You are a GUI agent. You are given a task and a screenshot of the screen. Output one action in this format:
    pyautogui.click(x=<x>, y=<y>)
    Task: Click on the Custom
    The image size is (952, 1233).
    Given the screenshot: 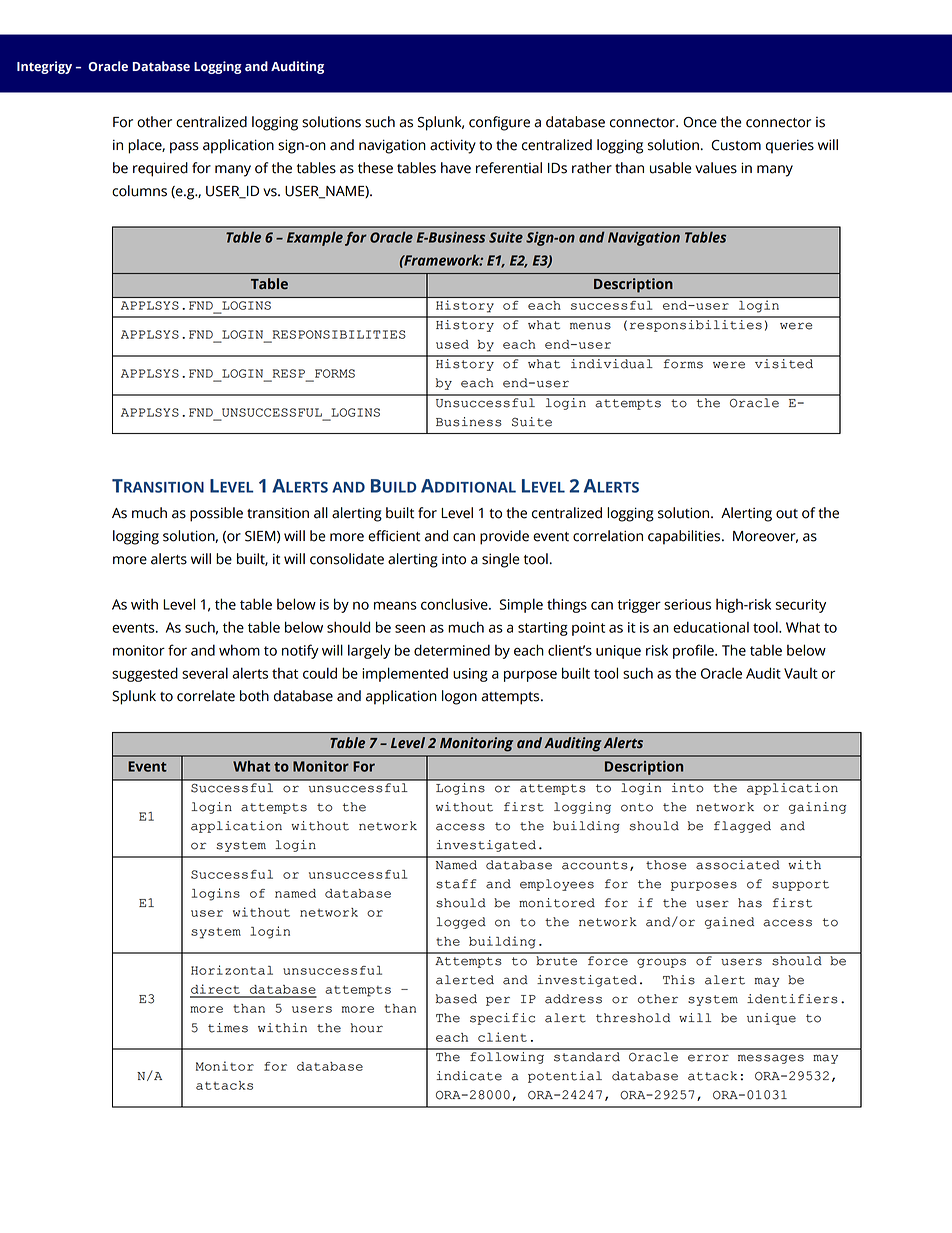 What is the action you would take?
    pyautogui.click(x=736, y=145)
